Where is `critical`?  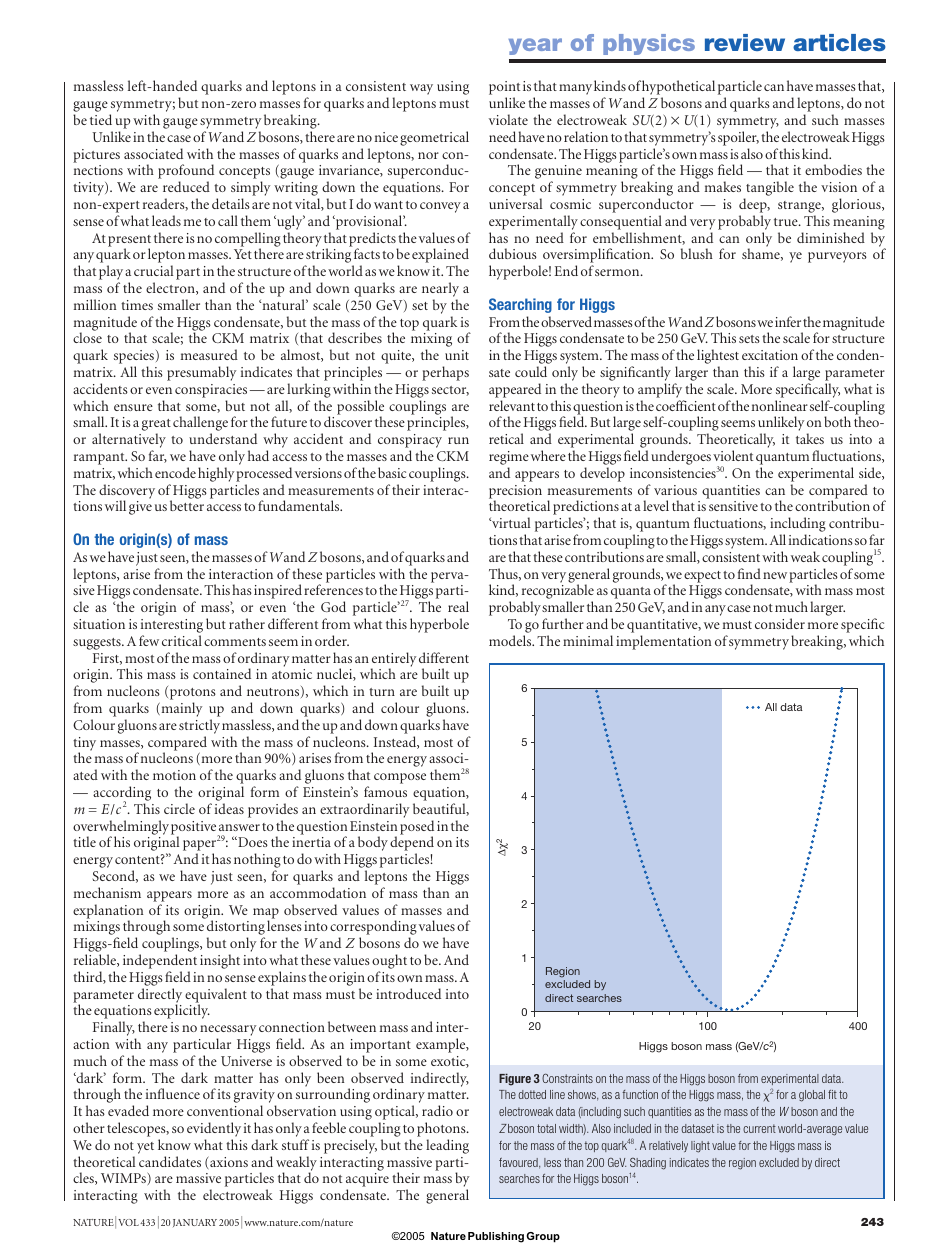 critical is located at coordinates (182, 640).
